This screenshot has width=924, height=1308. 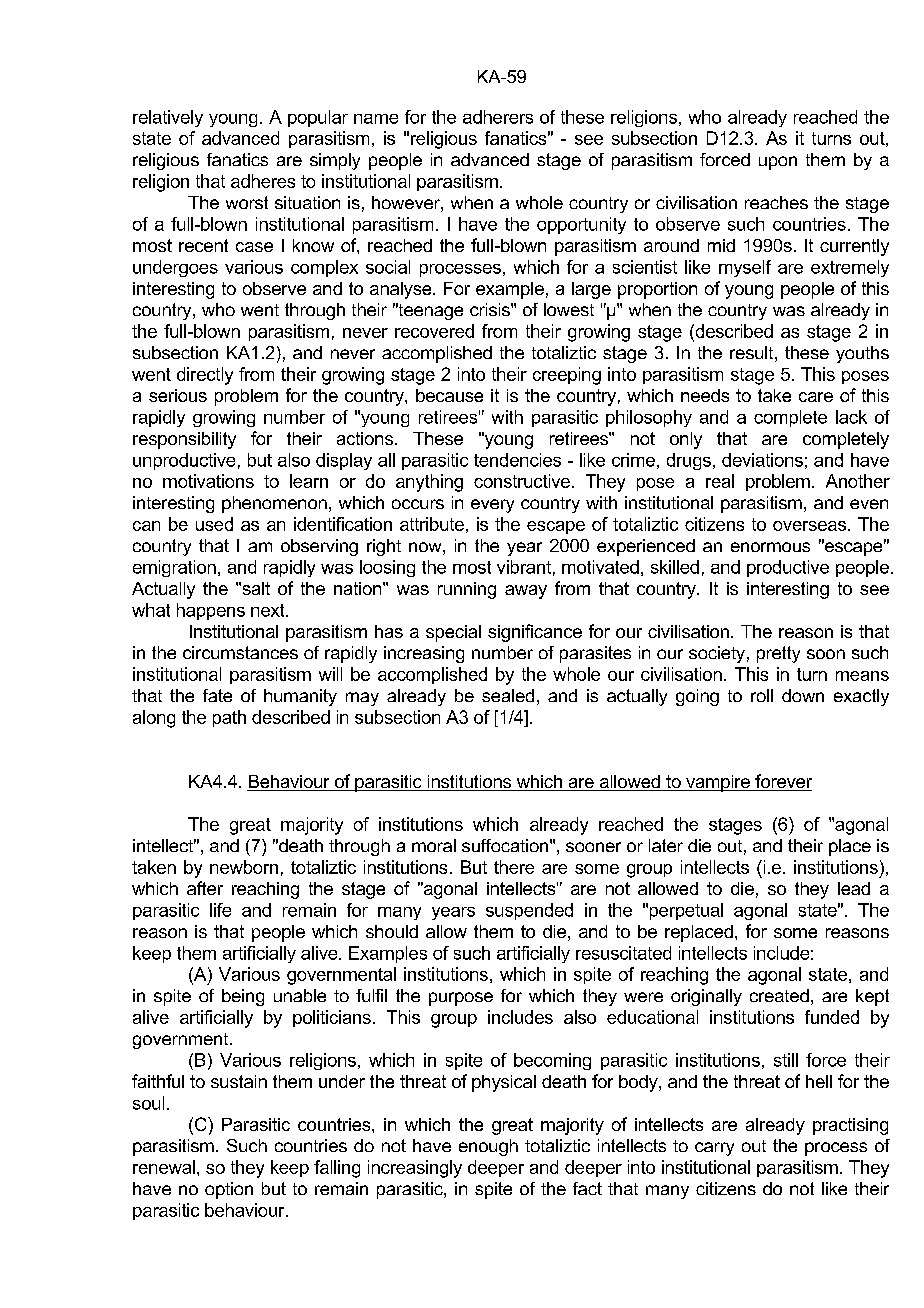 What do you see at coordinates (581, 225) in the screenshot?
I see `opportunity` at bounding box center [581, 225].
